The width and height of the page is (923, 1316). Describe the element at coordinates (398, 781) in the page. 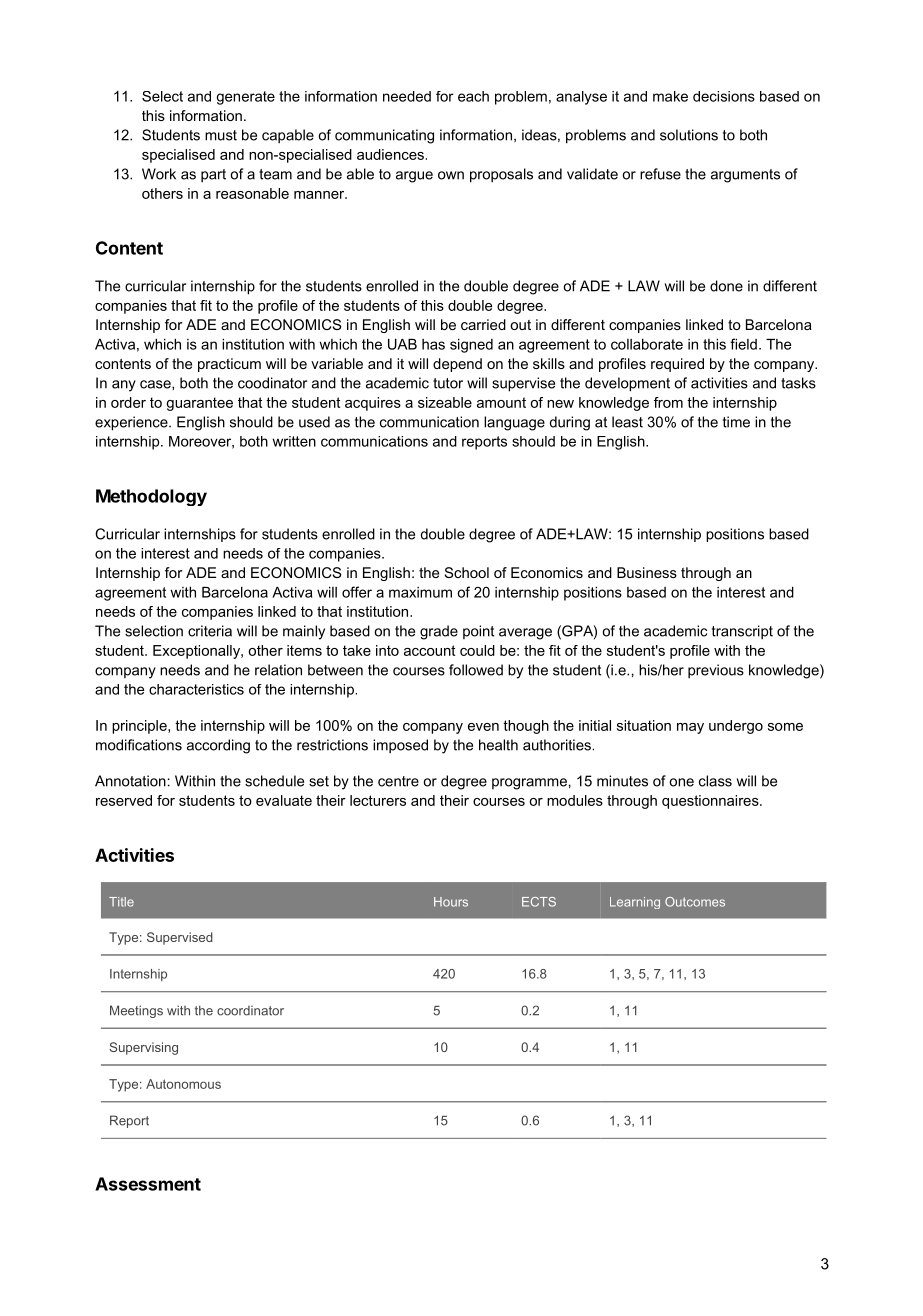

I see `centre` at that location.
